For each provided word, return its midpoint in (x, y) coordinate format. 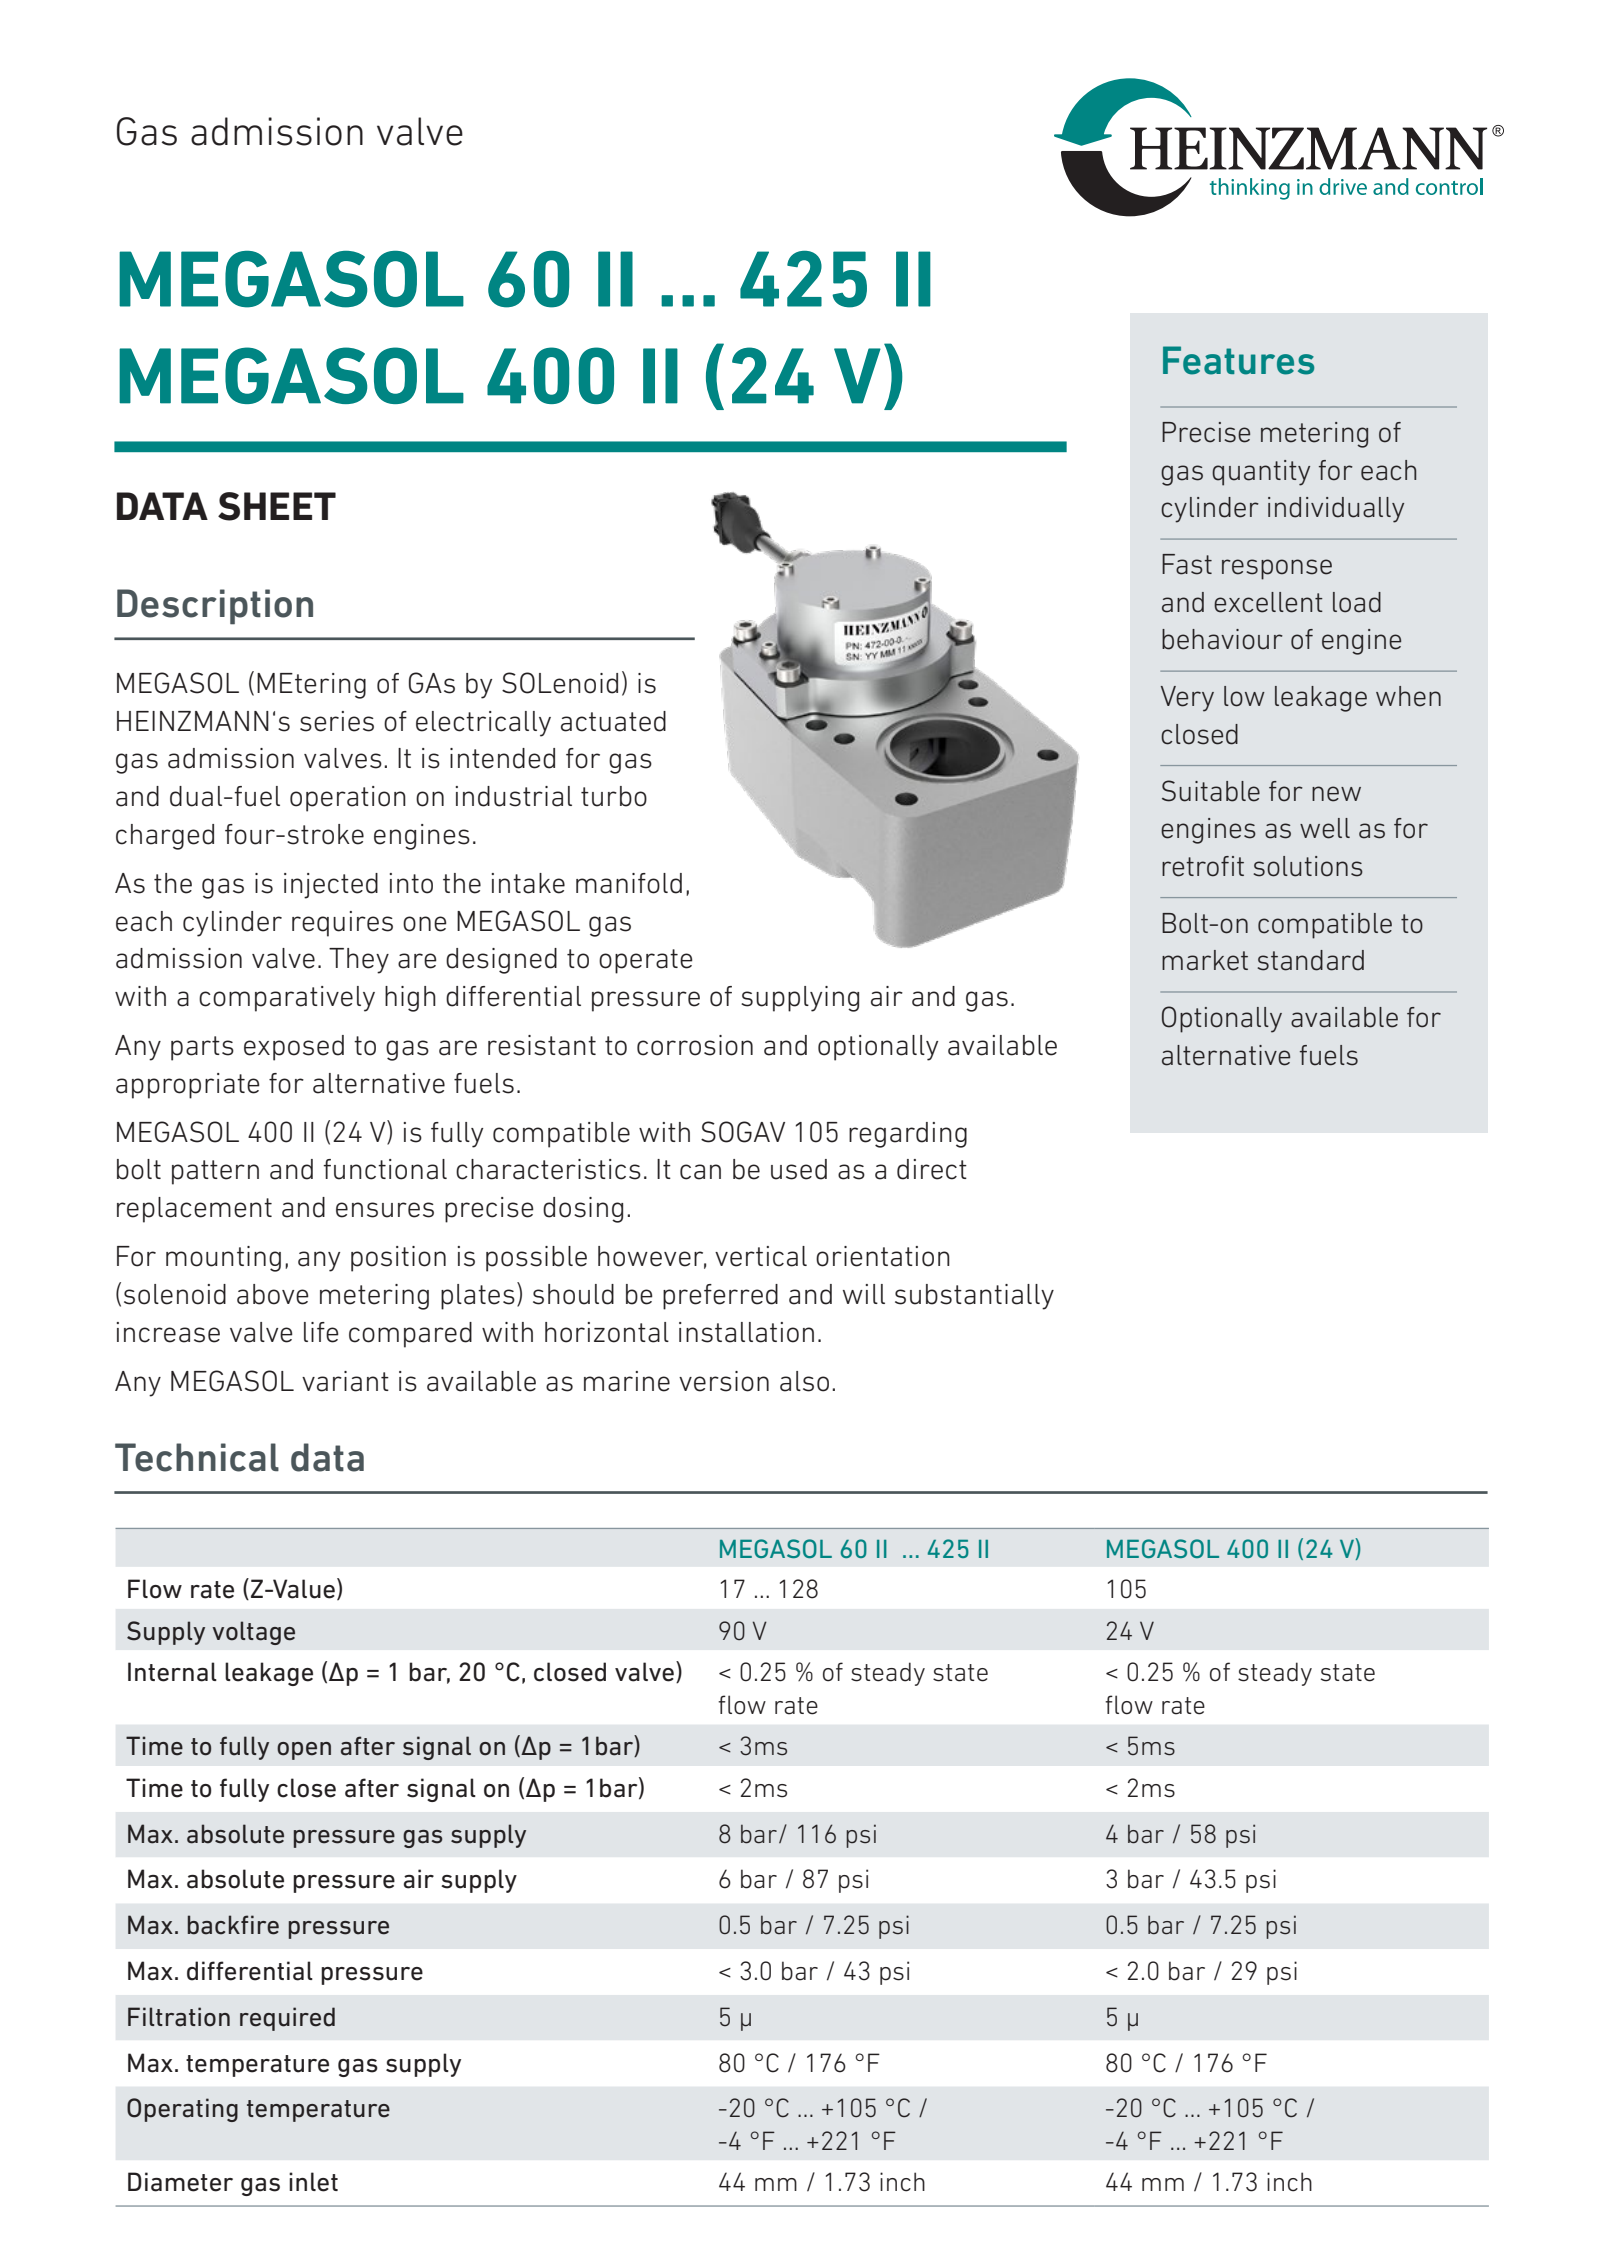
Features (1238, 360)
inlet (313, 2182)
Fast (1187, 564)
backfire (233, 1925)
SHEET (277, 506)
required (287, 2019)
